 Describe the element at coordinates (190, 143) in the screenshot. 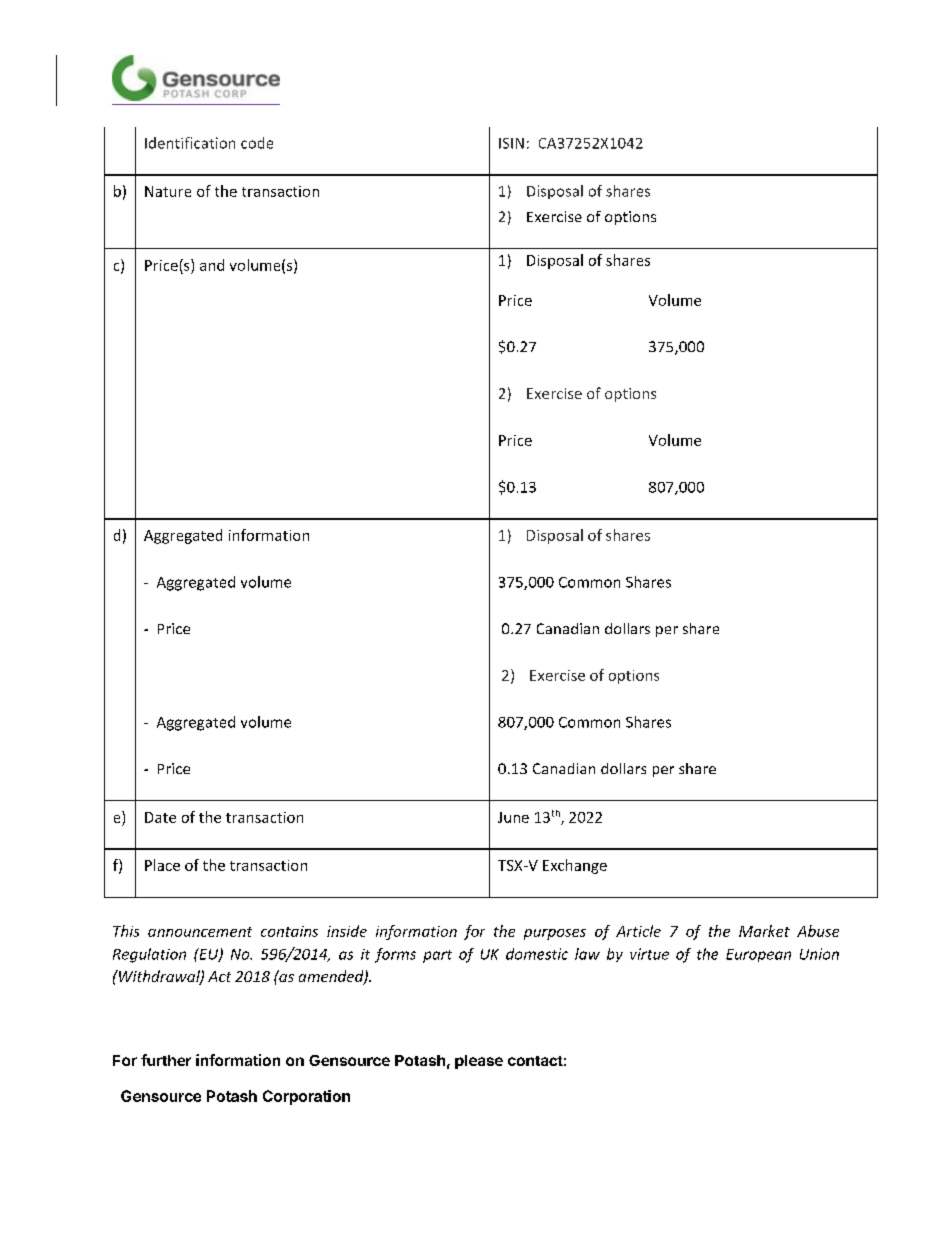

I see `Identification` at that location.
